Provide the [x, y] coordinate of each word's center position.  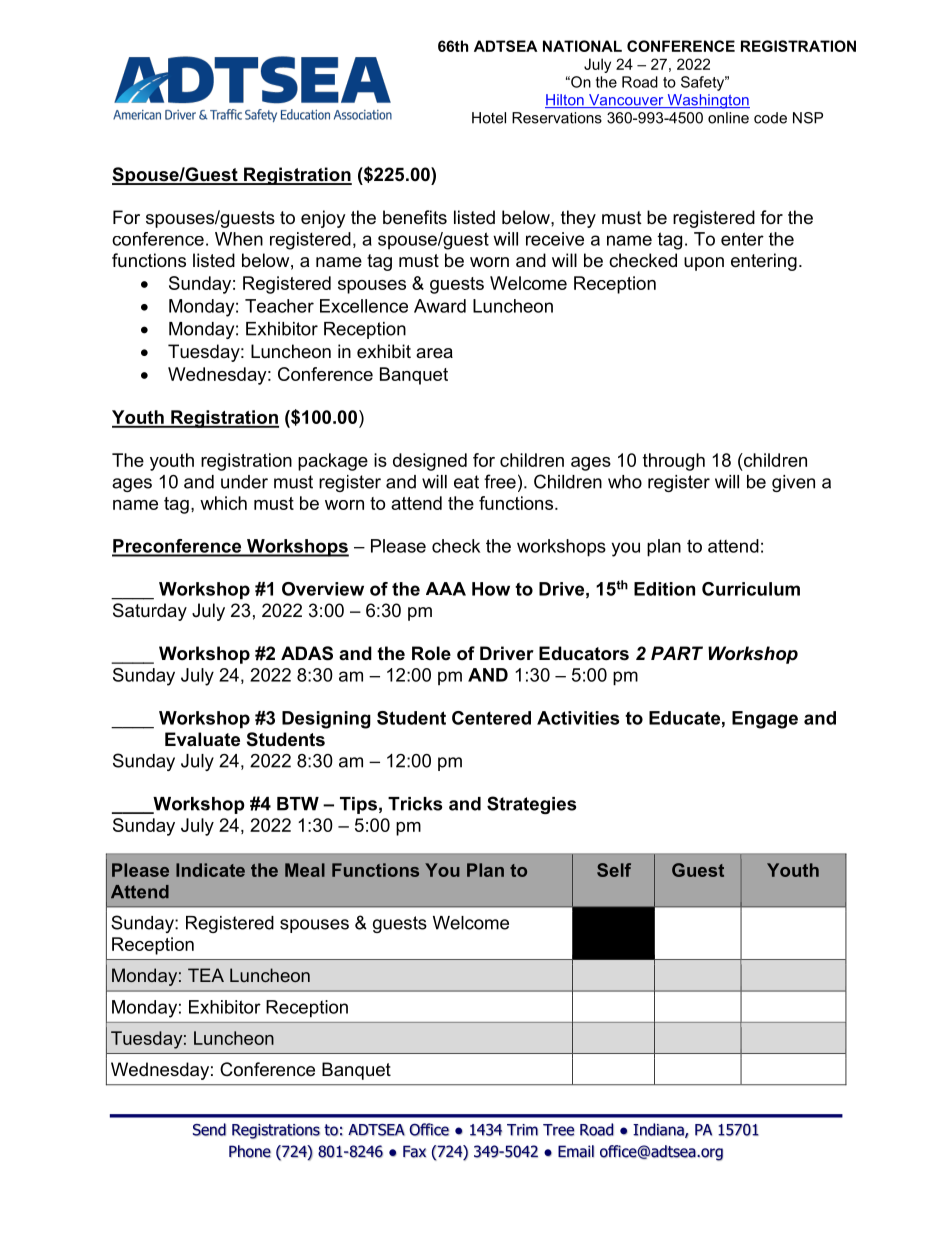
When [239, 239]
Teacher [279, 306]
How [491, 589]
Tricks [415, 804]
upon [704, 264]
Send [209, 1129]
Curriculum [751, 589]
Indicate [210, 870]
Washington [707, 101]
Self [614, 870]
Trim [522, 1130]
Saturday [150, 612]
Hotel [489, 118]
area [434, 353]
